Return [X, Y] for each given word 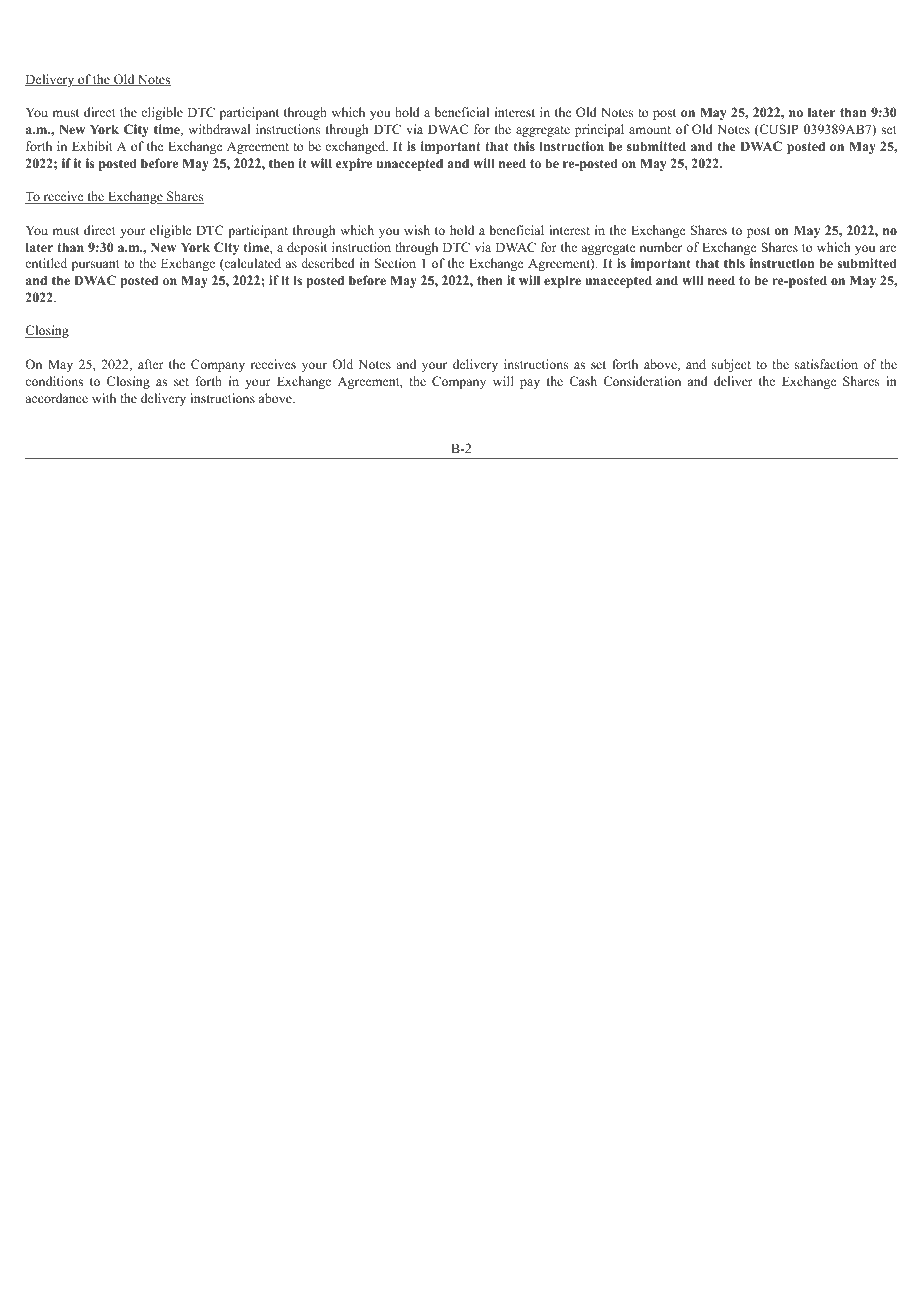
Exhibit [92, 146]
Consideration [642, 381]
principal [599, 130]
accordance [56, 398]
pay [530, 384]
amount [650, 130]
